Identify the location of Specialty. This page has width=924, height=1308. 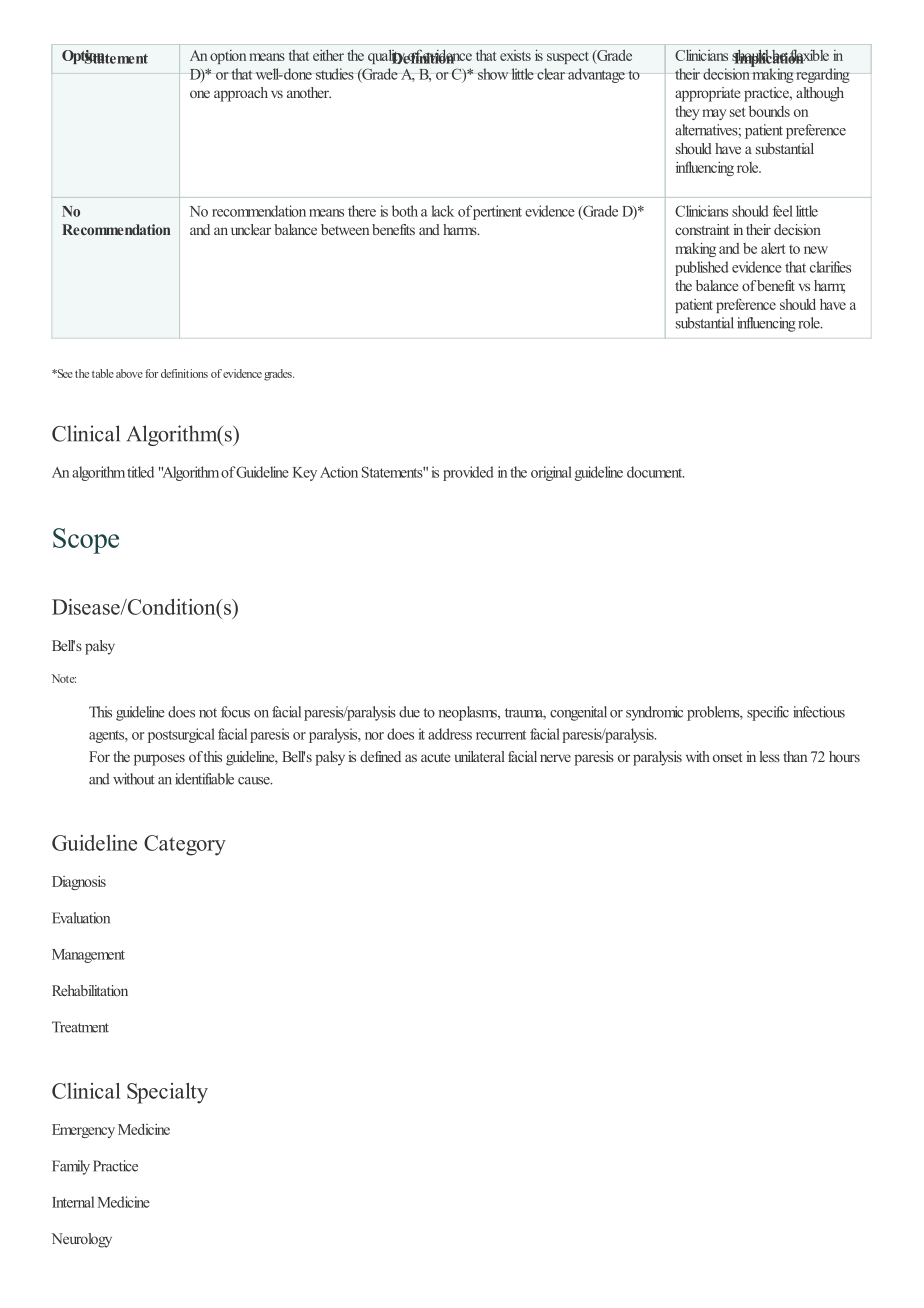
(167, 1093).
